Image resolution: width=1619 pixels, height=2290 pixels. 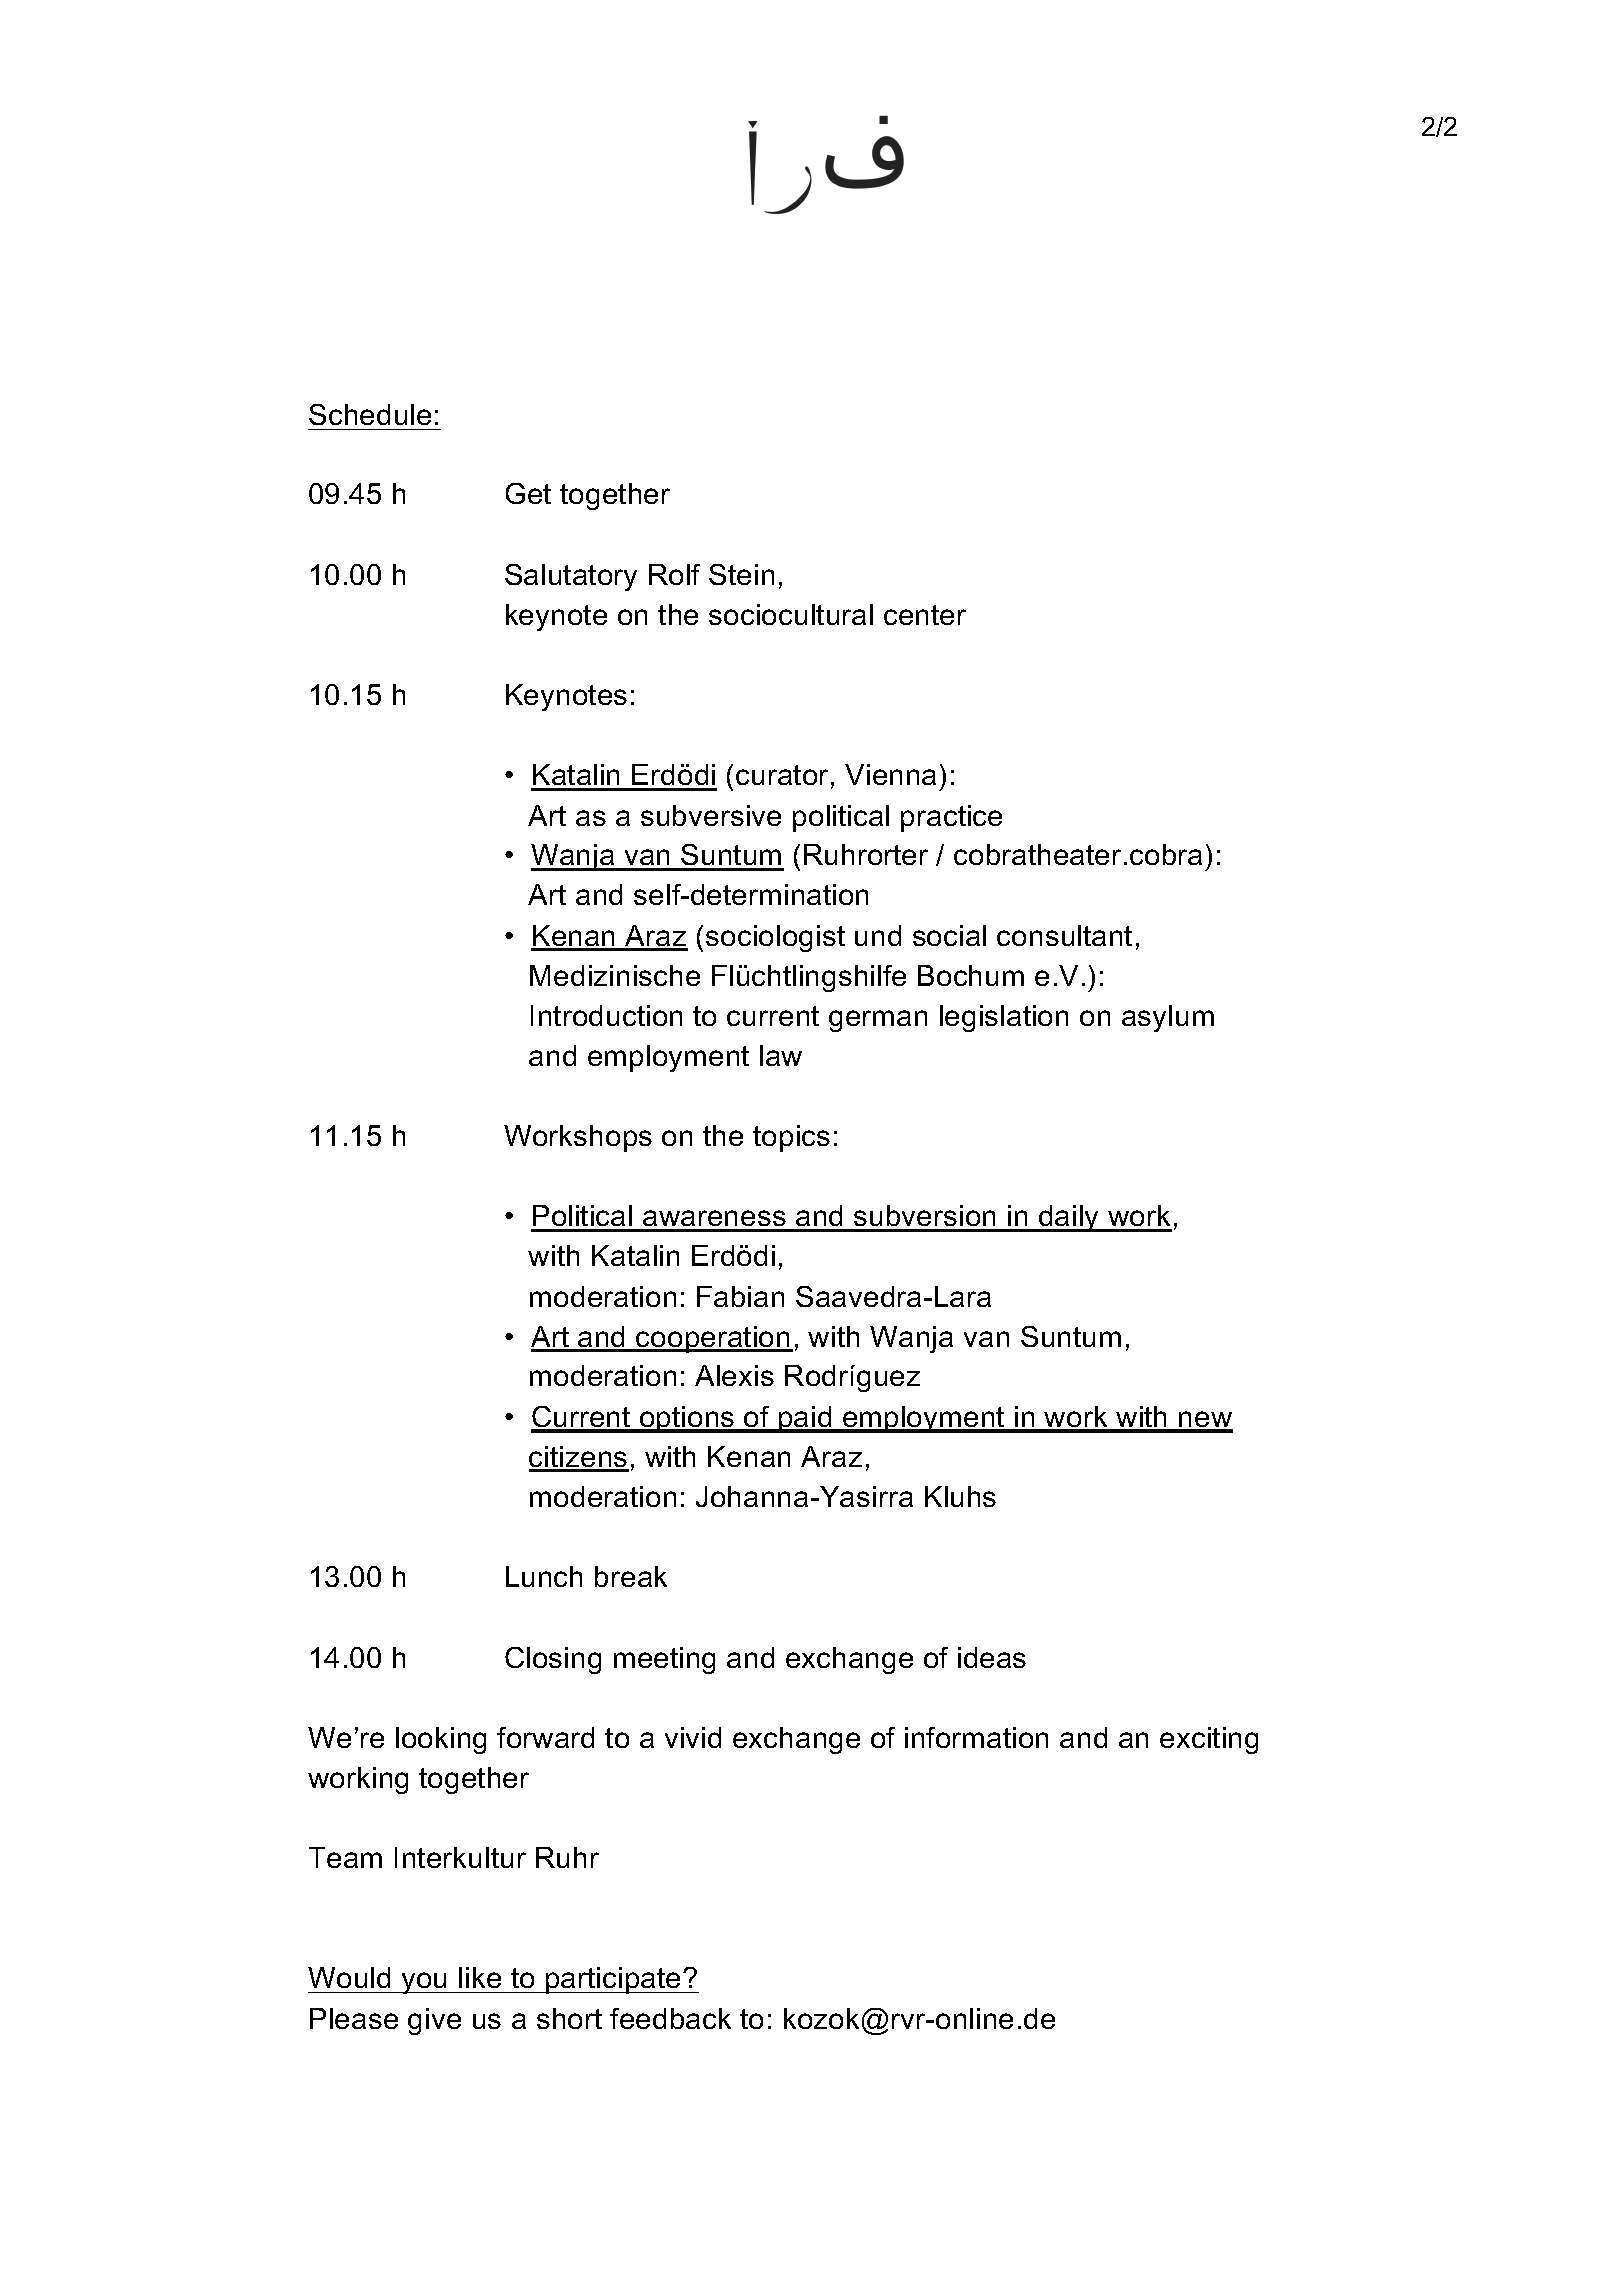 I want to click on you, so click(x=424, y=1983).
